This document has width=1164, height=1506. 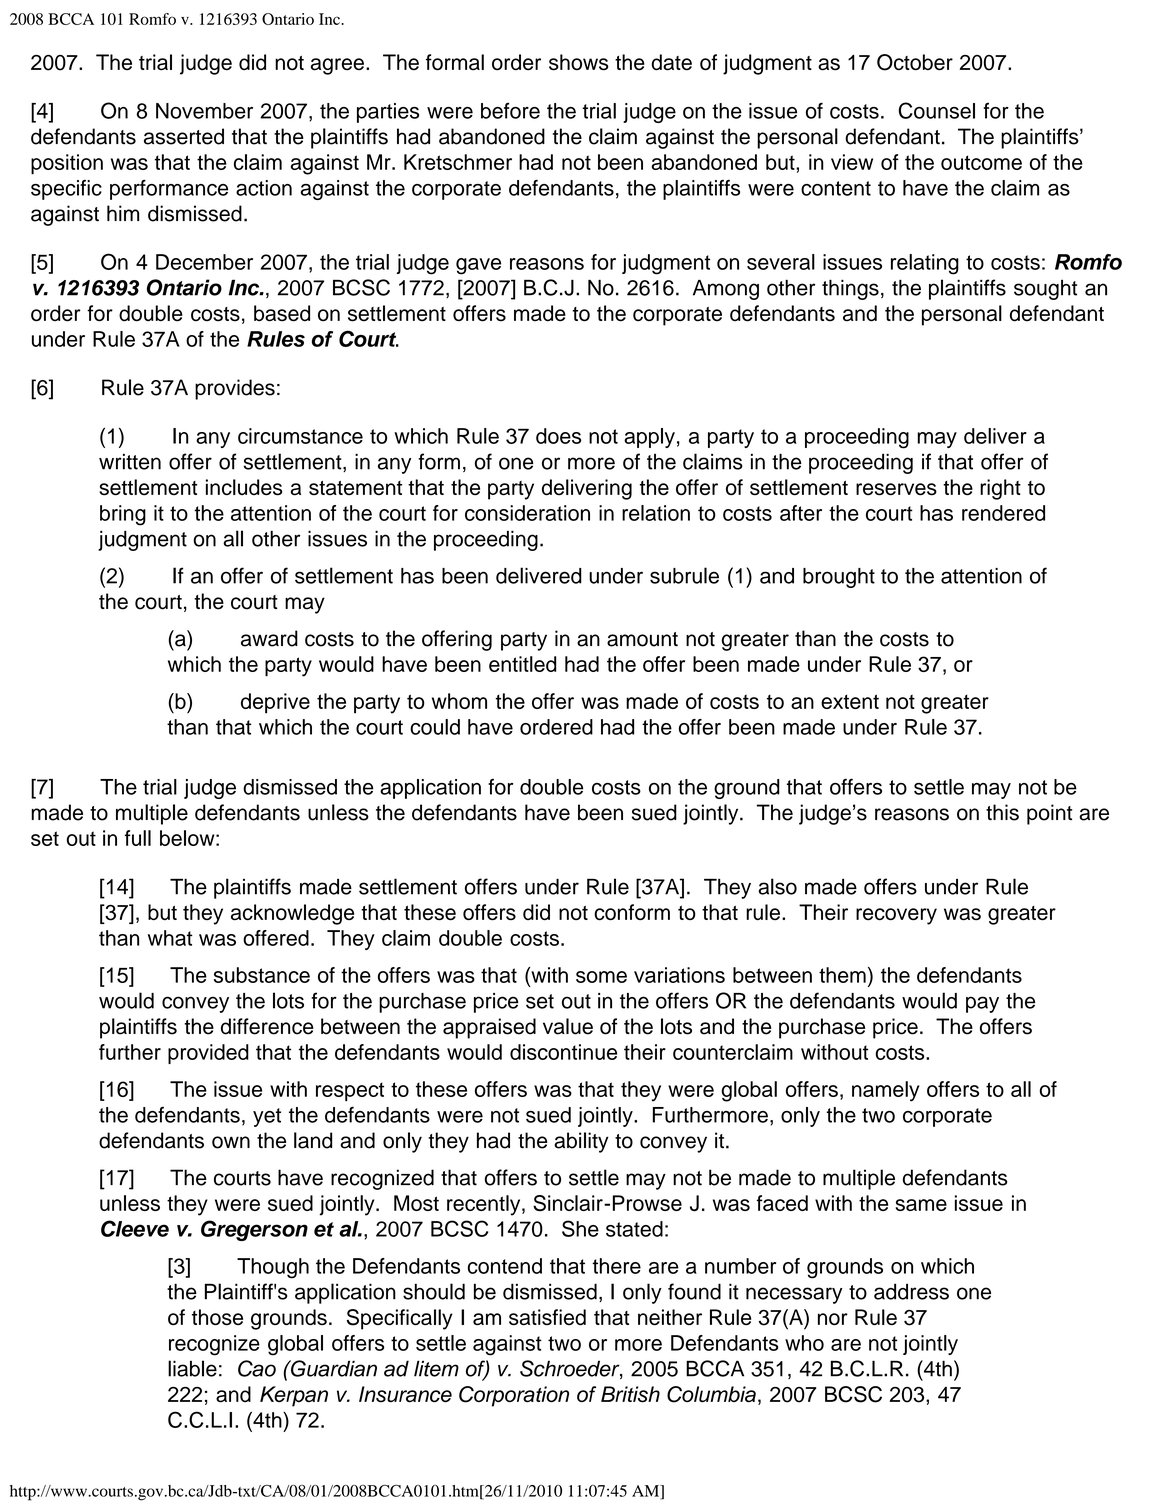 What do you see at coordinates (936, 110) in the document?
I see `Counsel` at bounding box center [936, 110].
